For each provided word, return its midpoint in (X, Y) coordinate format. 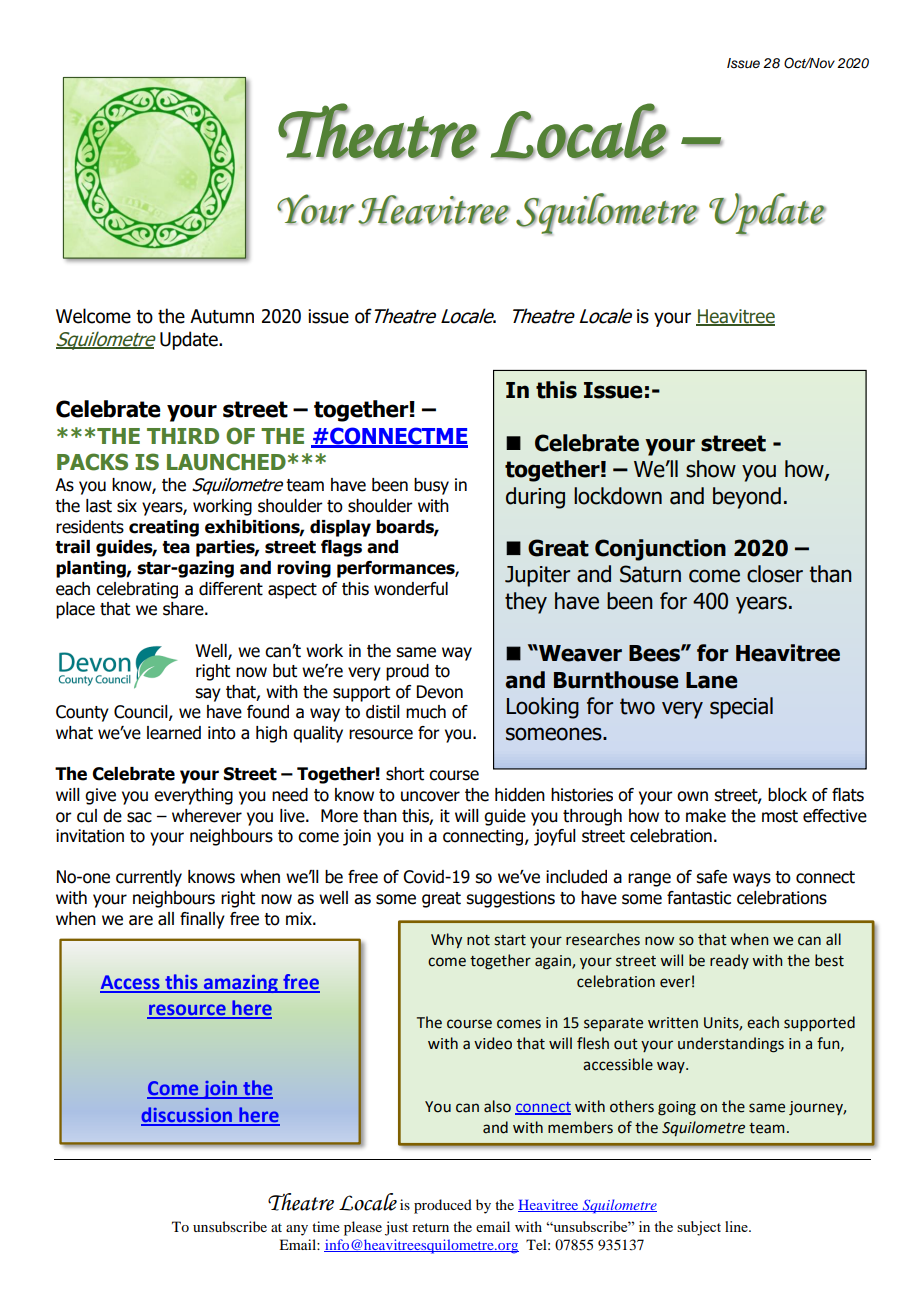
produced (443, 1206)
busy (431, 486)
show (711, 469)
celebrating (137, 590)
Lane (711, 680)
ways (752, 880)
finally (202, 920)
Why (446, 940)
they (526, 603)
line (737, 1226)
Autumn (222, 316)
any (297, 1230)
